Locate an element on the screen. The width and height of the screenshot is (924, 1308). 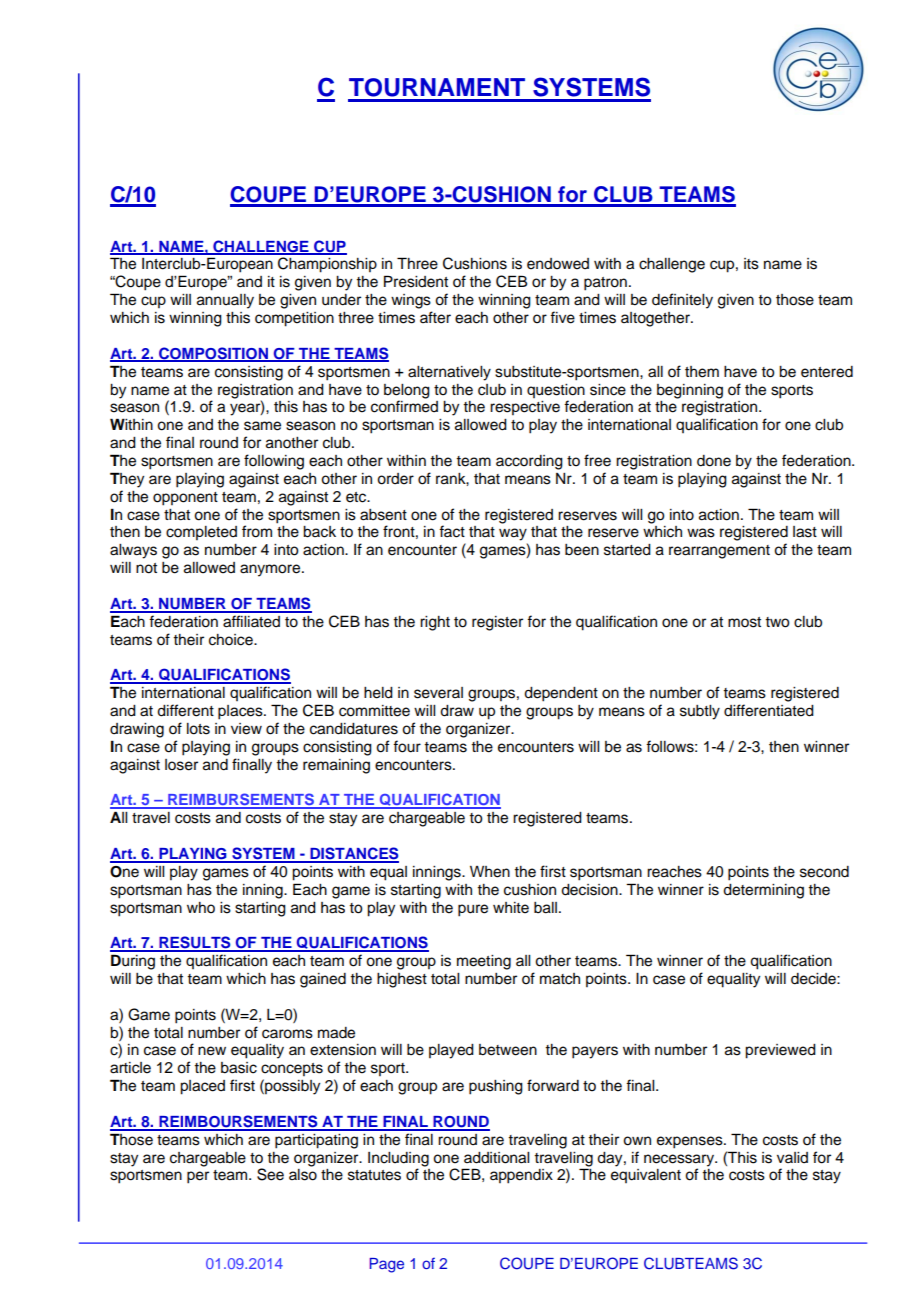
opponent is located at coordinates (185, 499).
